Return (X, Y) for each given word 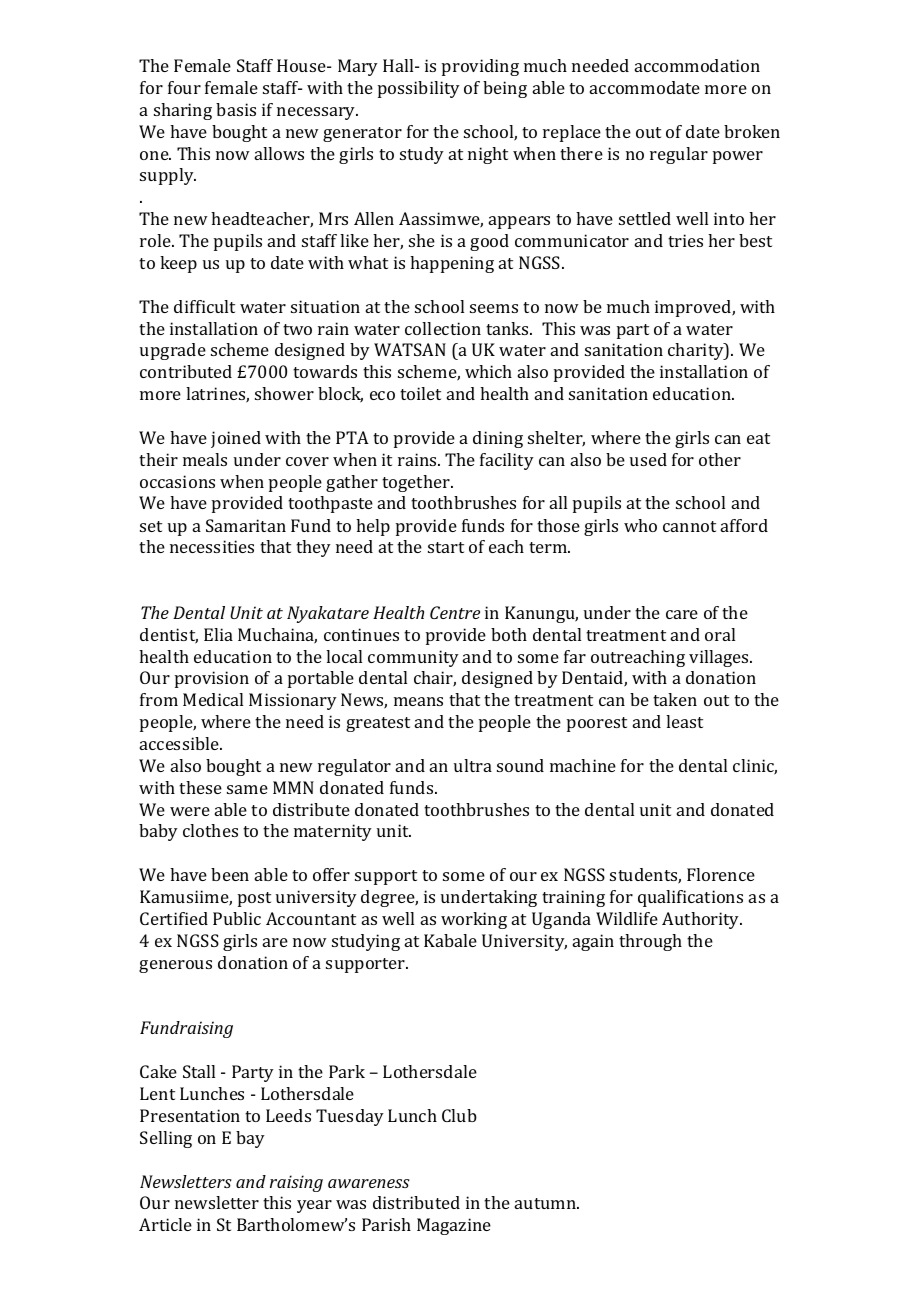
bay (250, 1139)
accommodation (697, 65)
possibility (419, 89)
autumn (547, 1203)
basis (236, 109)
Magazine (454, 1226)
